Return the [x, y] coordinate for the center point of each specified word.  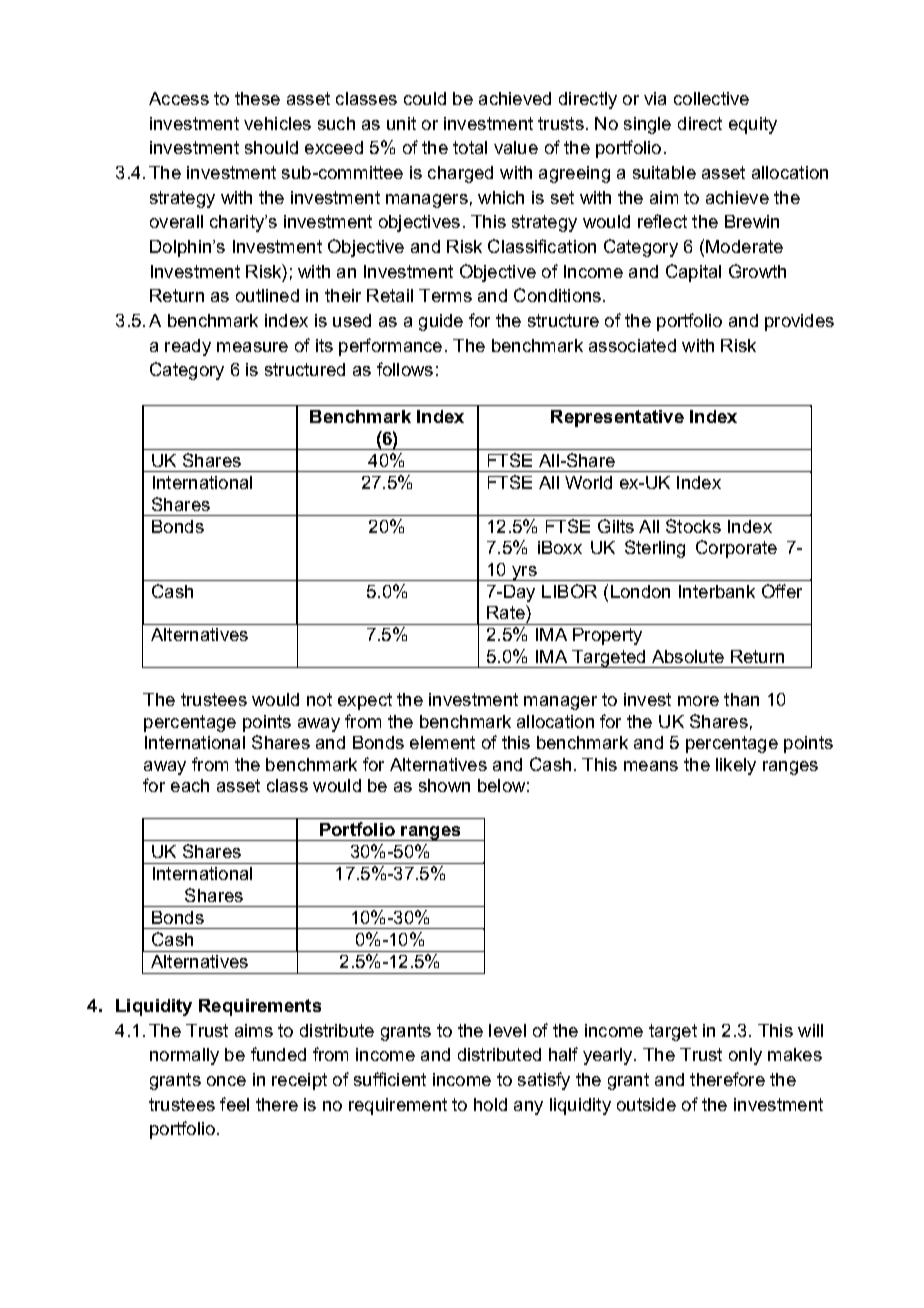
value [516, 147]
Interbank [717, 591]
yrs [524, 573]
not [319, 699]
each [190, 785]
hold [490, 1104]
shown [444, 785]
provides [799, 322]
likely [736, 766]
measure [252, 347]
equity [753, 125]
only [745, 1056]
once [226, 1081]
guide [441, 322]
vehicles [277, 123]
